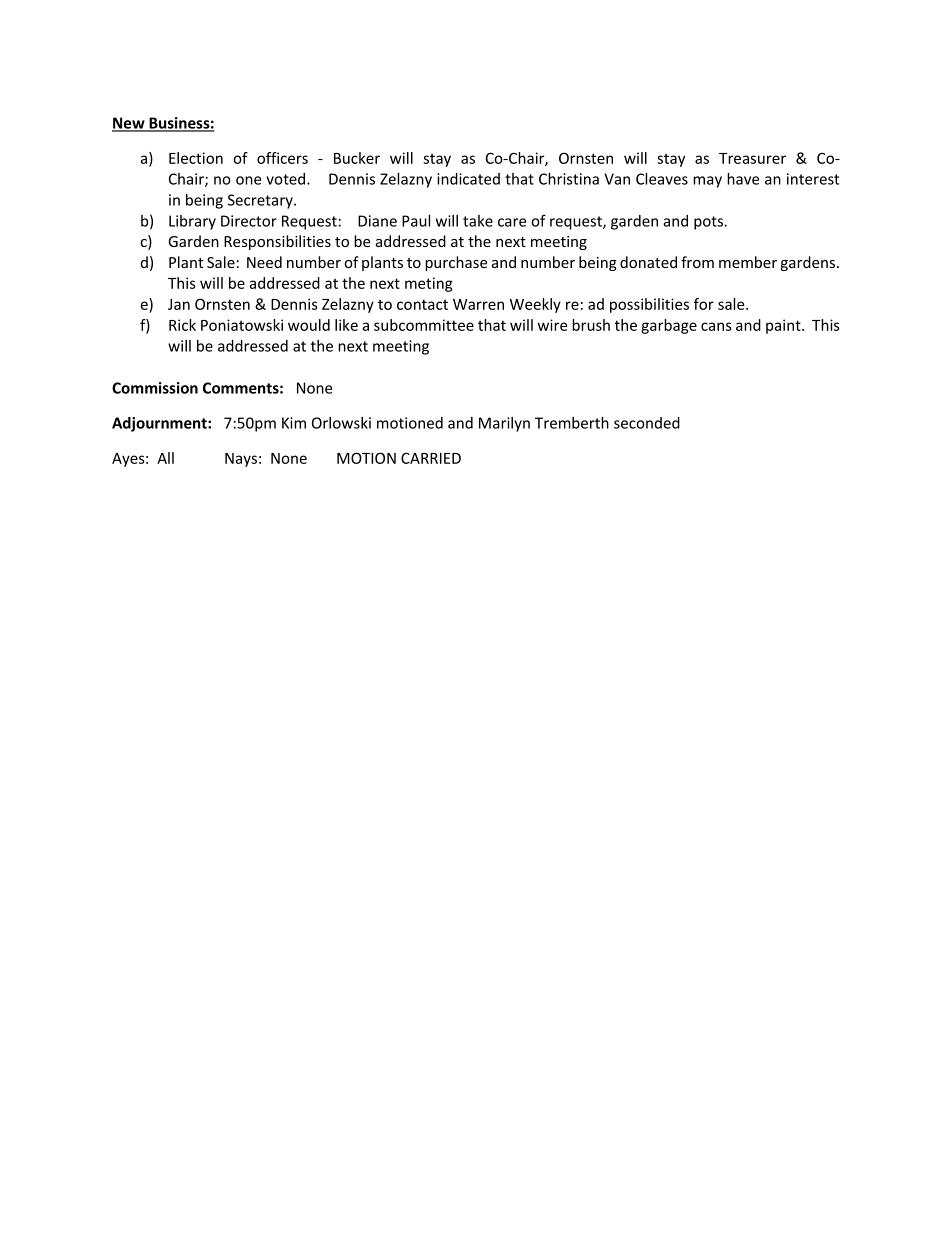 The width and height of the screenshot is (952, 1233). Describe the element at coordinates (468, 179) in the screenshot. I see `indicated` at that location.
